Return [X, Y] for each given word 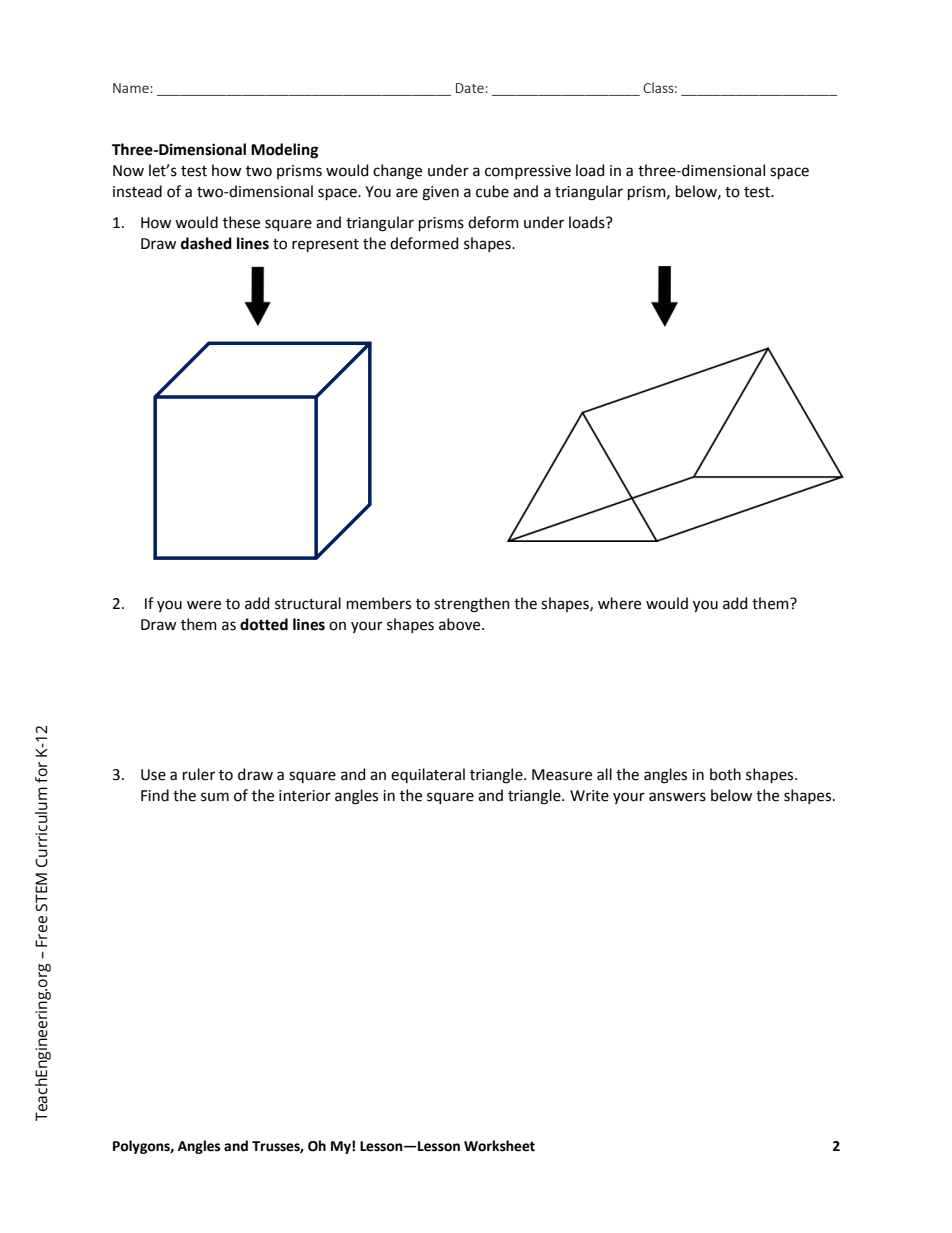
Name [132, 88]
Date [471, 88]
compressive [528, 172]
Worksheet [499, 1146]
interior [305, 796]
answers [677, 797]
